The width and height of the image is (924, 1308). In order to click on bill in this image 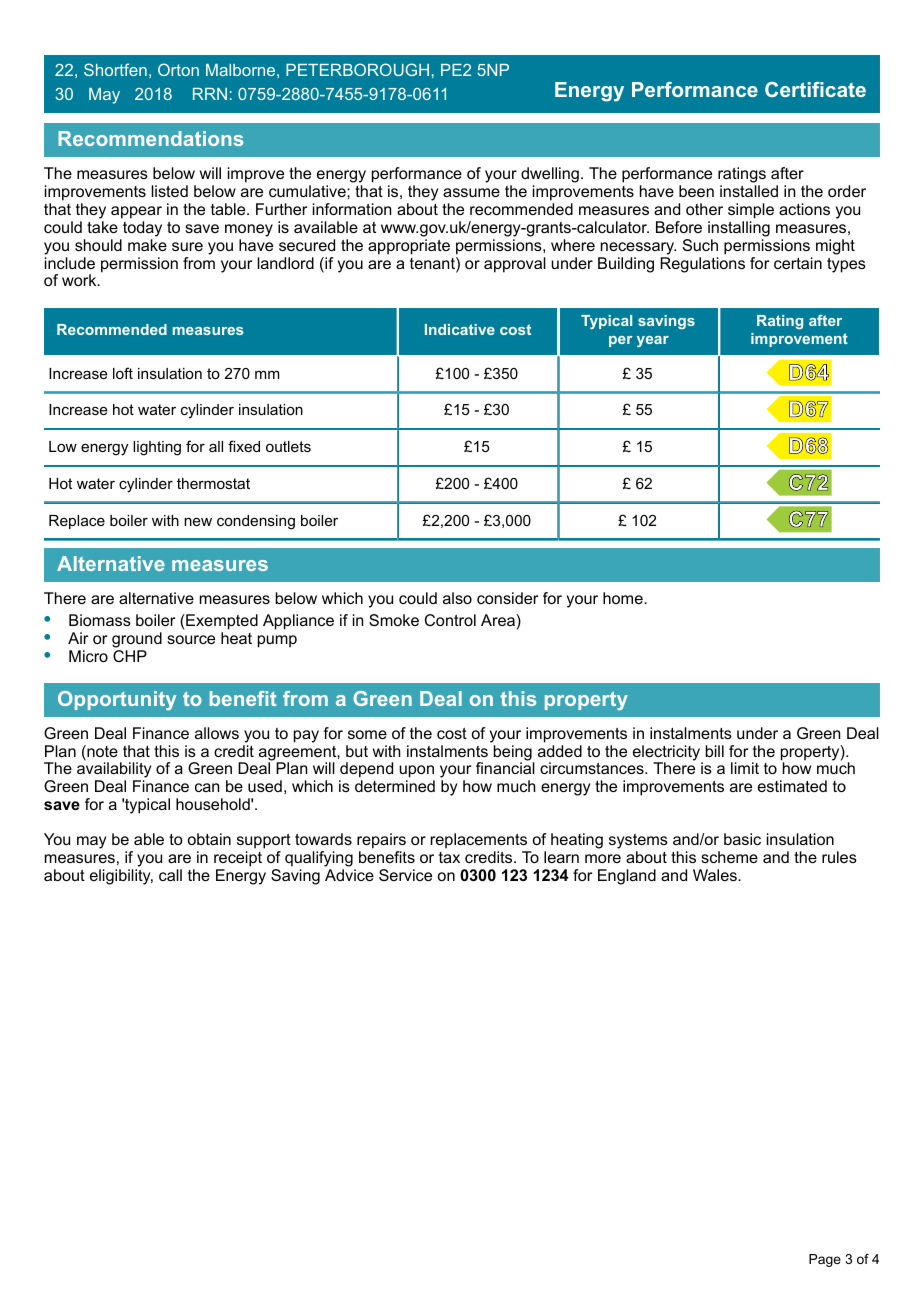, I will do `click(715, 751)`.
